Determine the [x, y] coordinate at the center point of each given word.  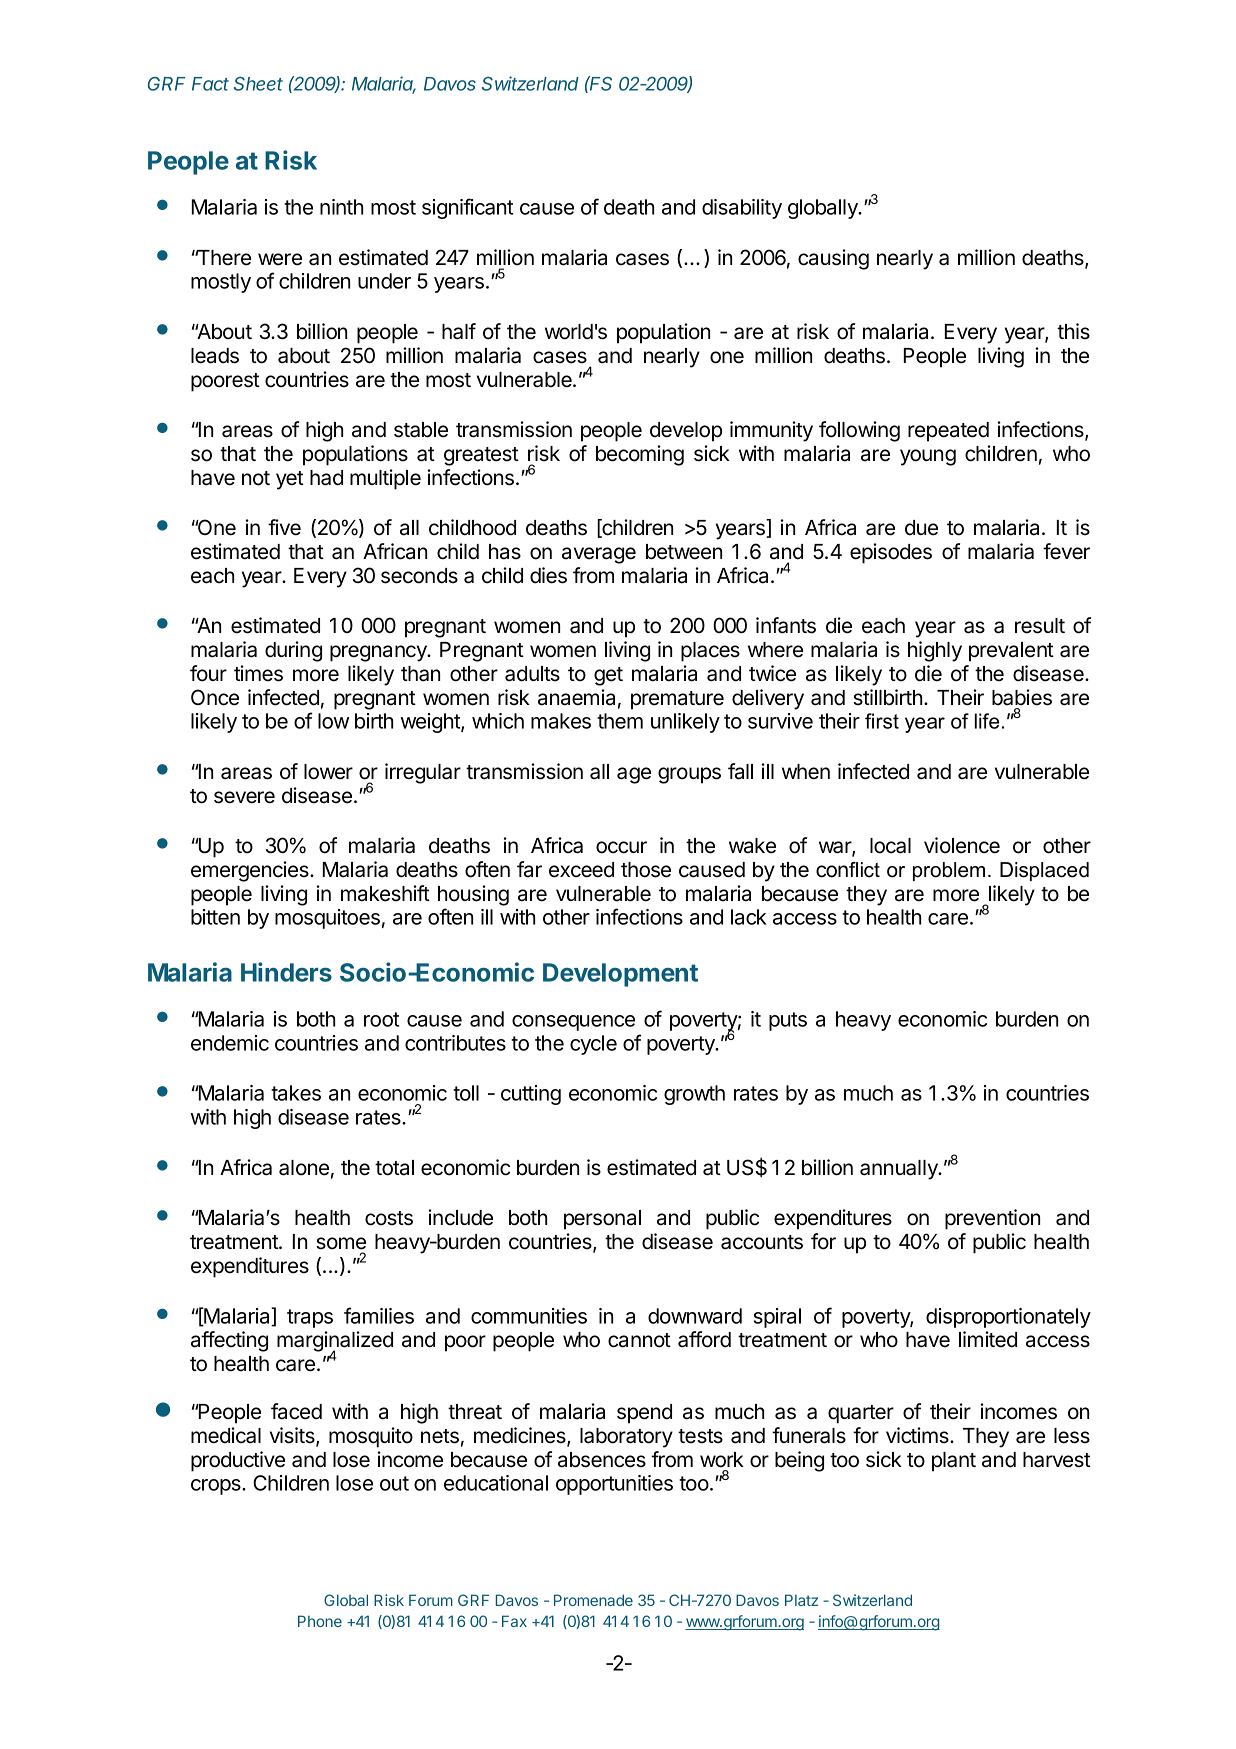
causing [833, 259]
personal [602, 1220]
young [928, 457]
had [326, 478]
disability [742, 209]
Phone [320, 1621]
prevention [992, 1219]
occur [621, 847]
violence [962, 845]
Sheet [258, 84]
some [341, 1243]
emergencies [251, 871]
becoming [640, 455]
